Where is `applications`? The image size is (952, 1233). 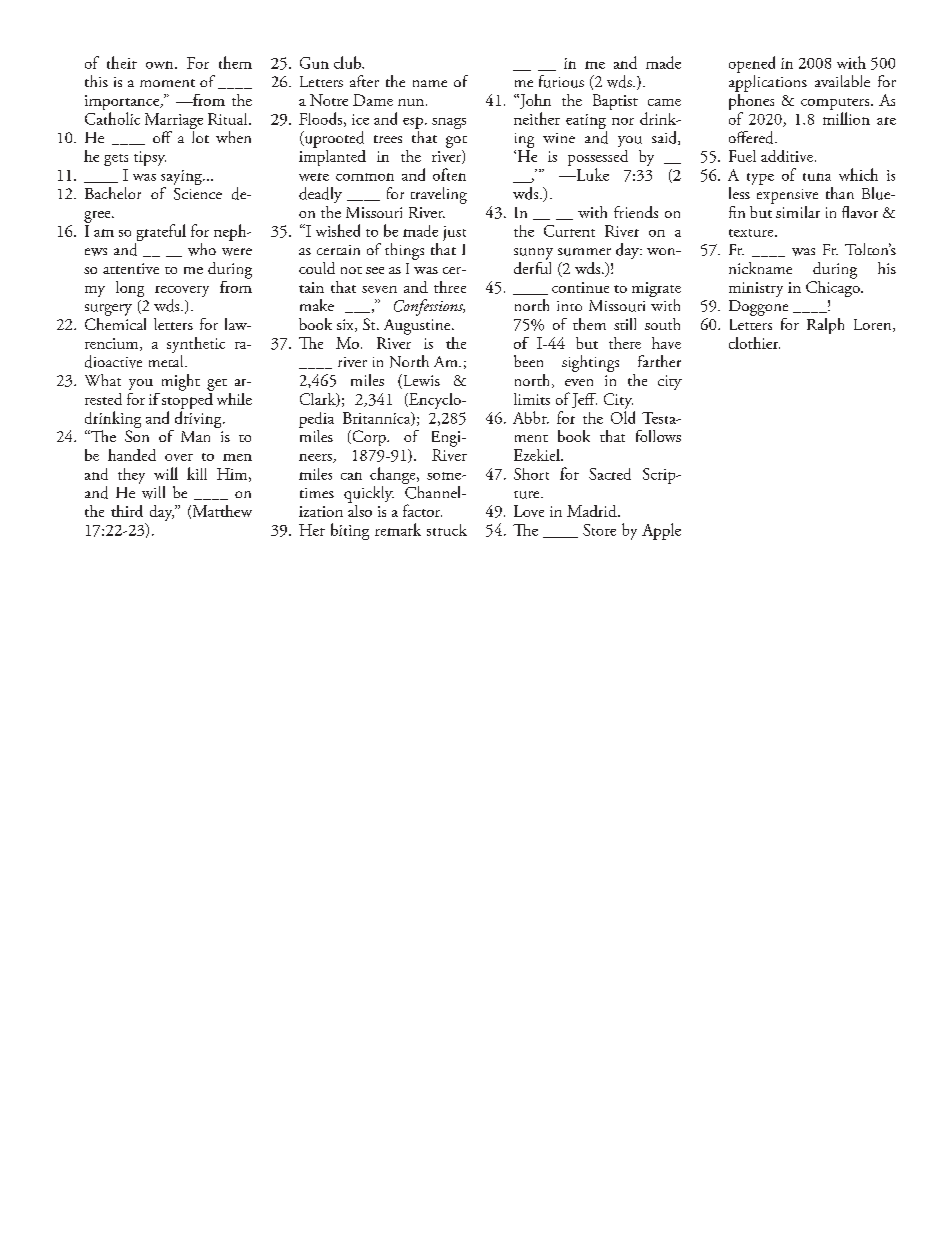
applications is located at coordinates (768, 82).
